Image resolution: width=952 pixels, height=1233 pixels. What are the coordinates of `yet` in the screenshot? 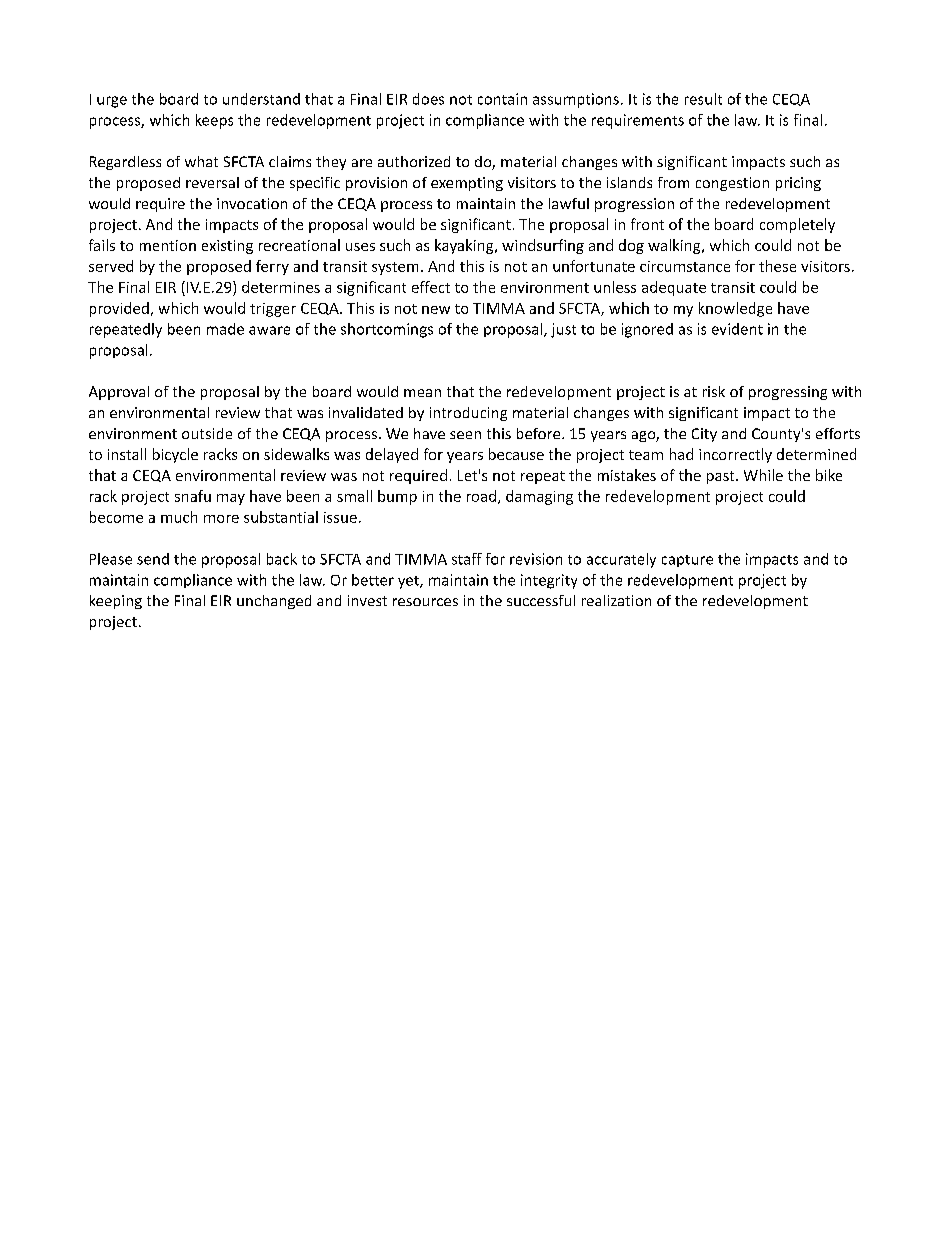 It's located at (409, 582).
